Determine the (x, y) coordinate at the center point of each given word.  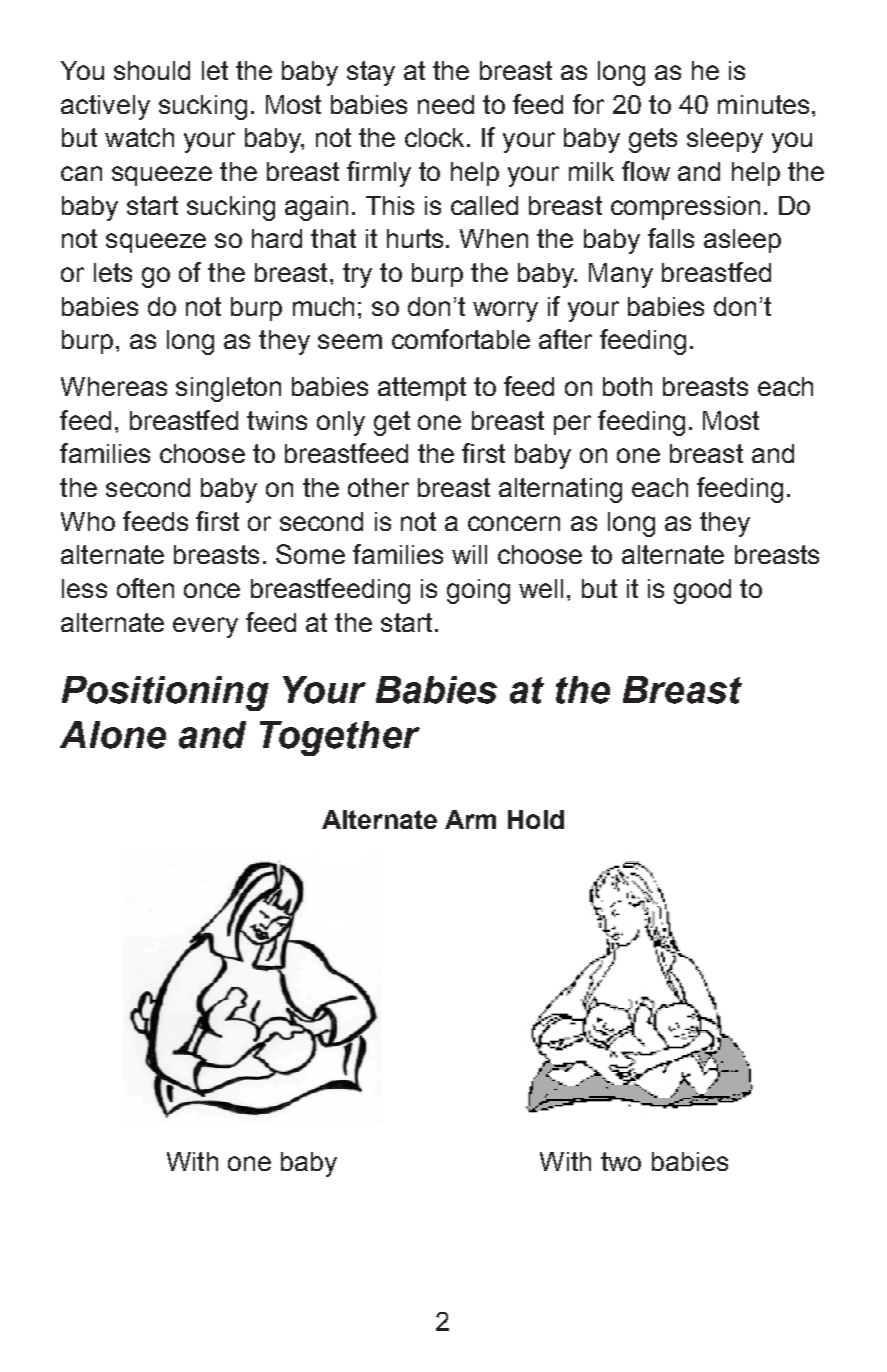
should (152, 70)
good (702, 591)
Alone (113, 735)
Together (340, 738)
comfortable (461, 339)
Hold (536, 819)
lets (113, 272)
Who (88, 521)
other (378, 487)
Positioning (165, 693)
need (446, 104)
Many (621, 275)
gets (653, 140)
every (205, 627)
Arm (470, 819)
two (621, 1161)
